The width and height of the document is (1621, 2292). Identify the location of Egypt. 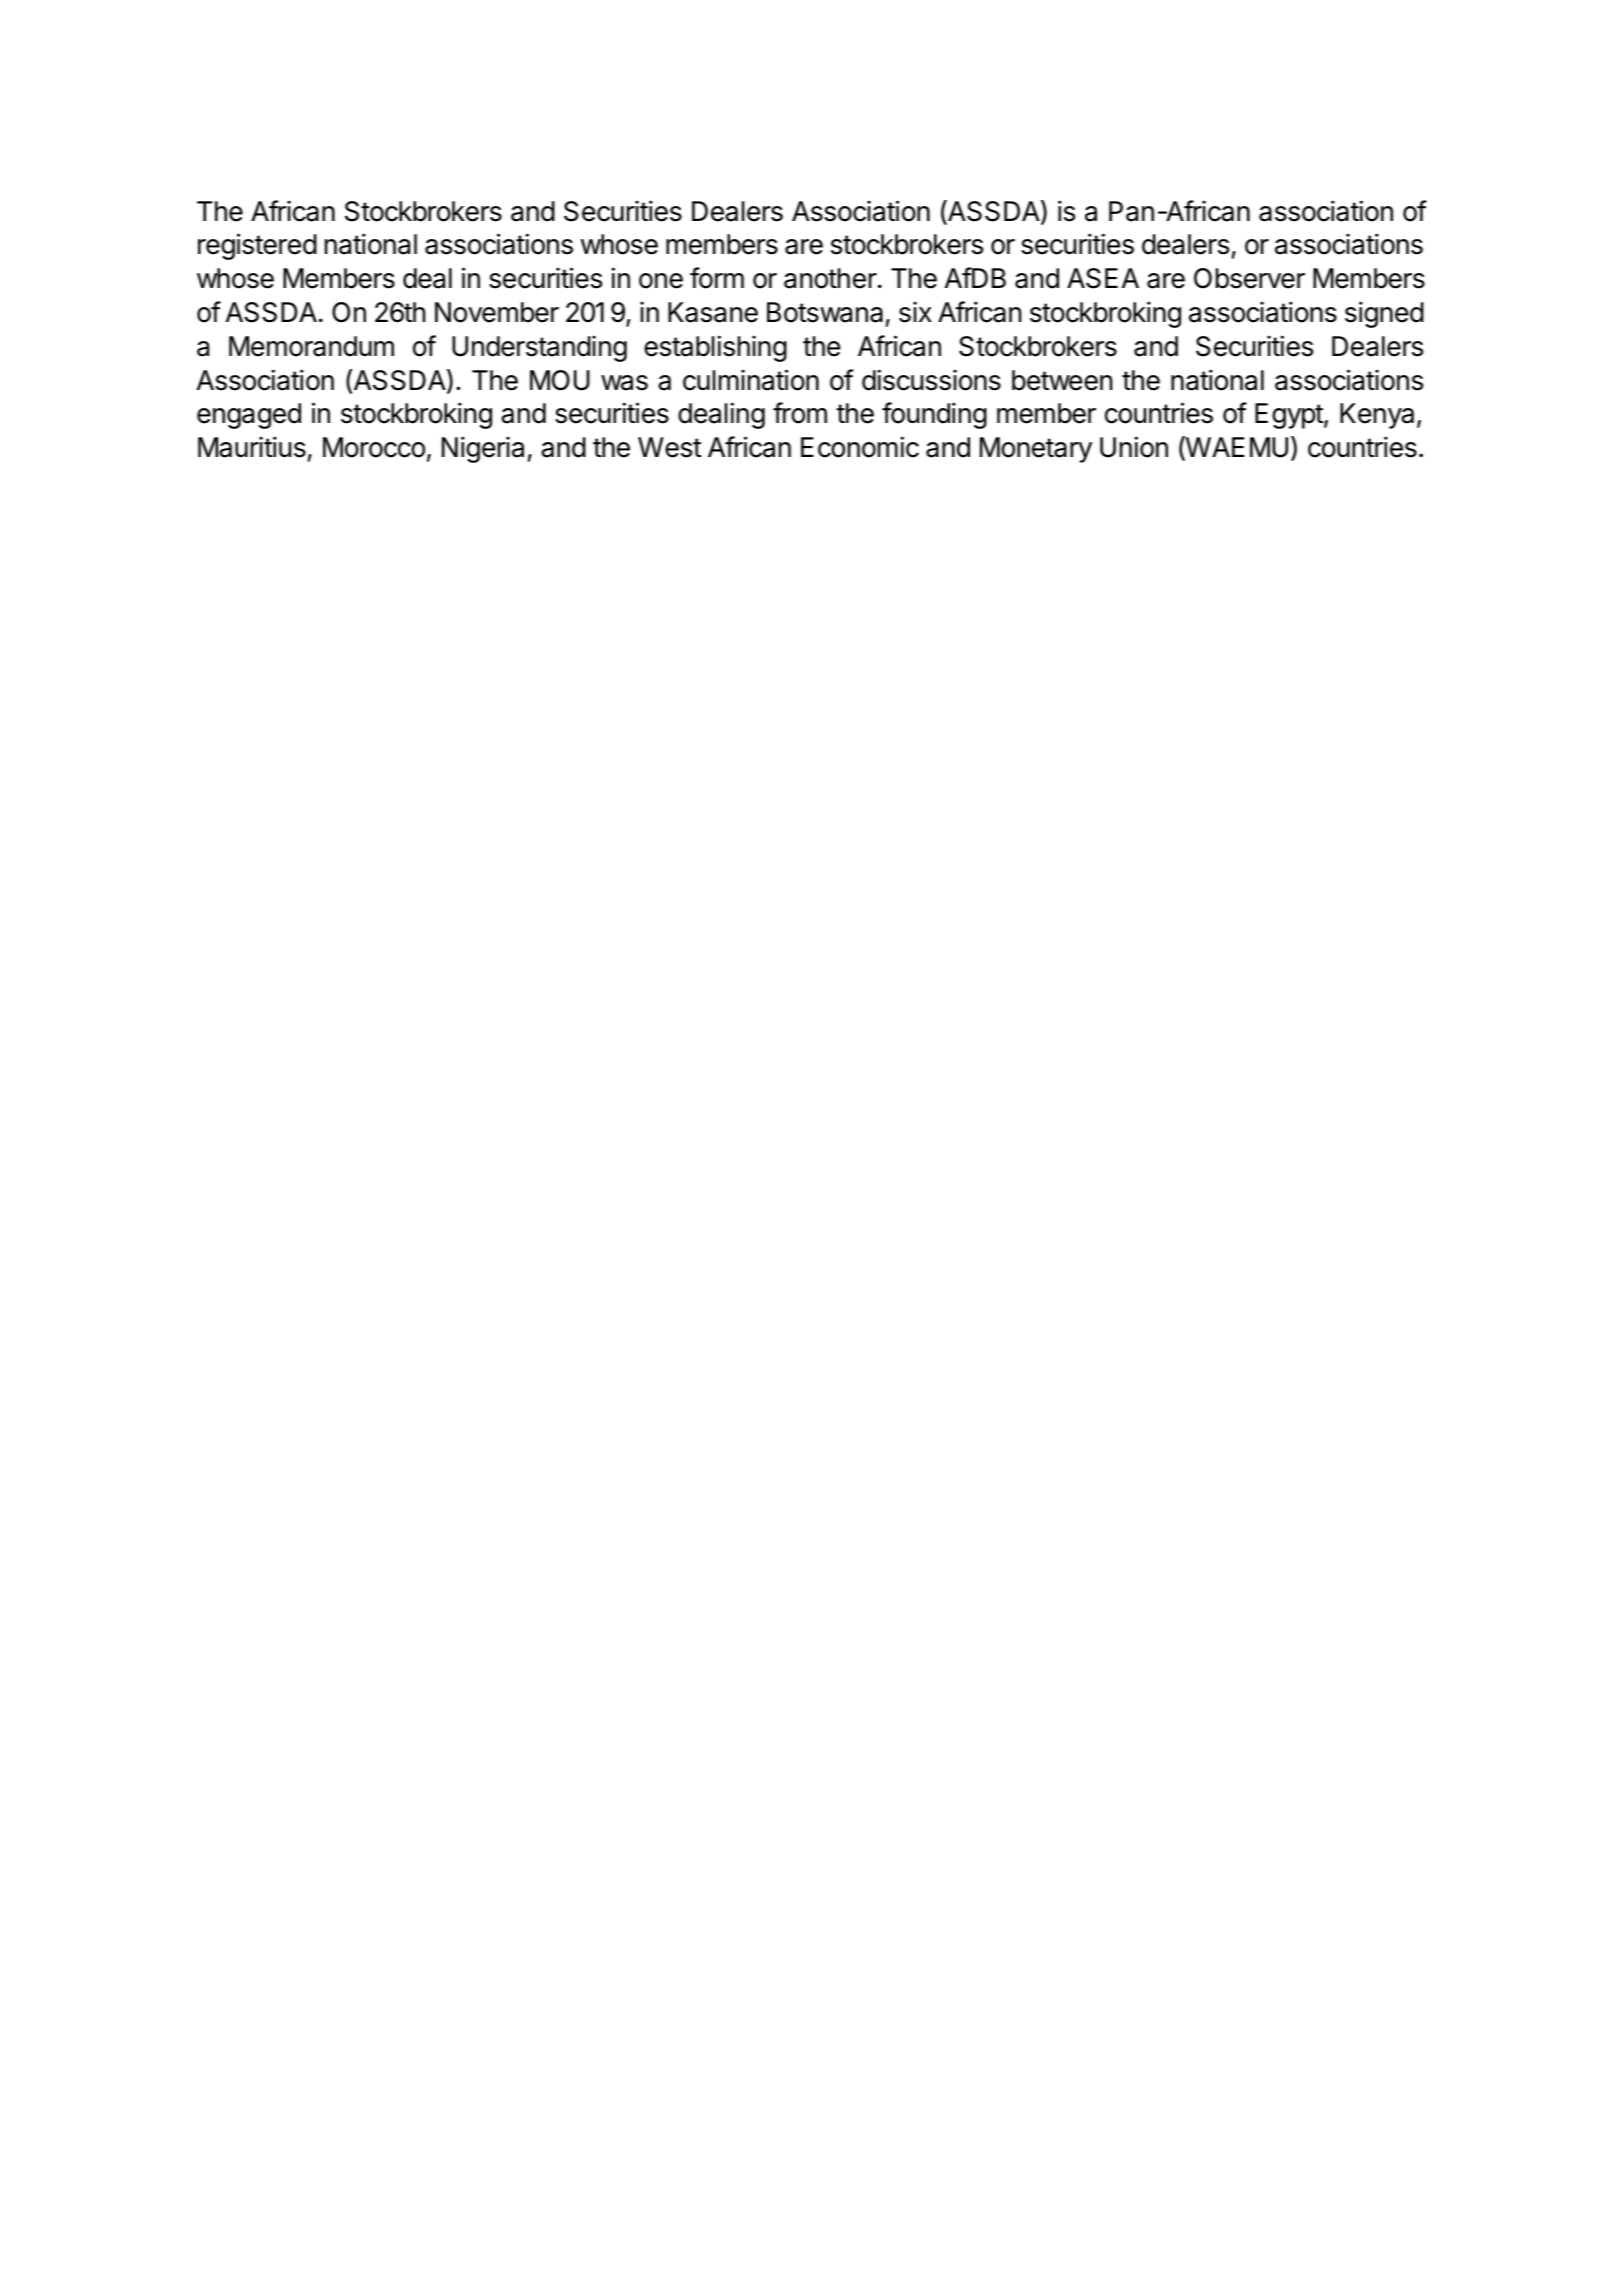
(1290, 416).
